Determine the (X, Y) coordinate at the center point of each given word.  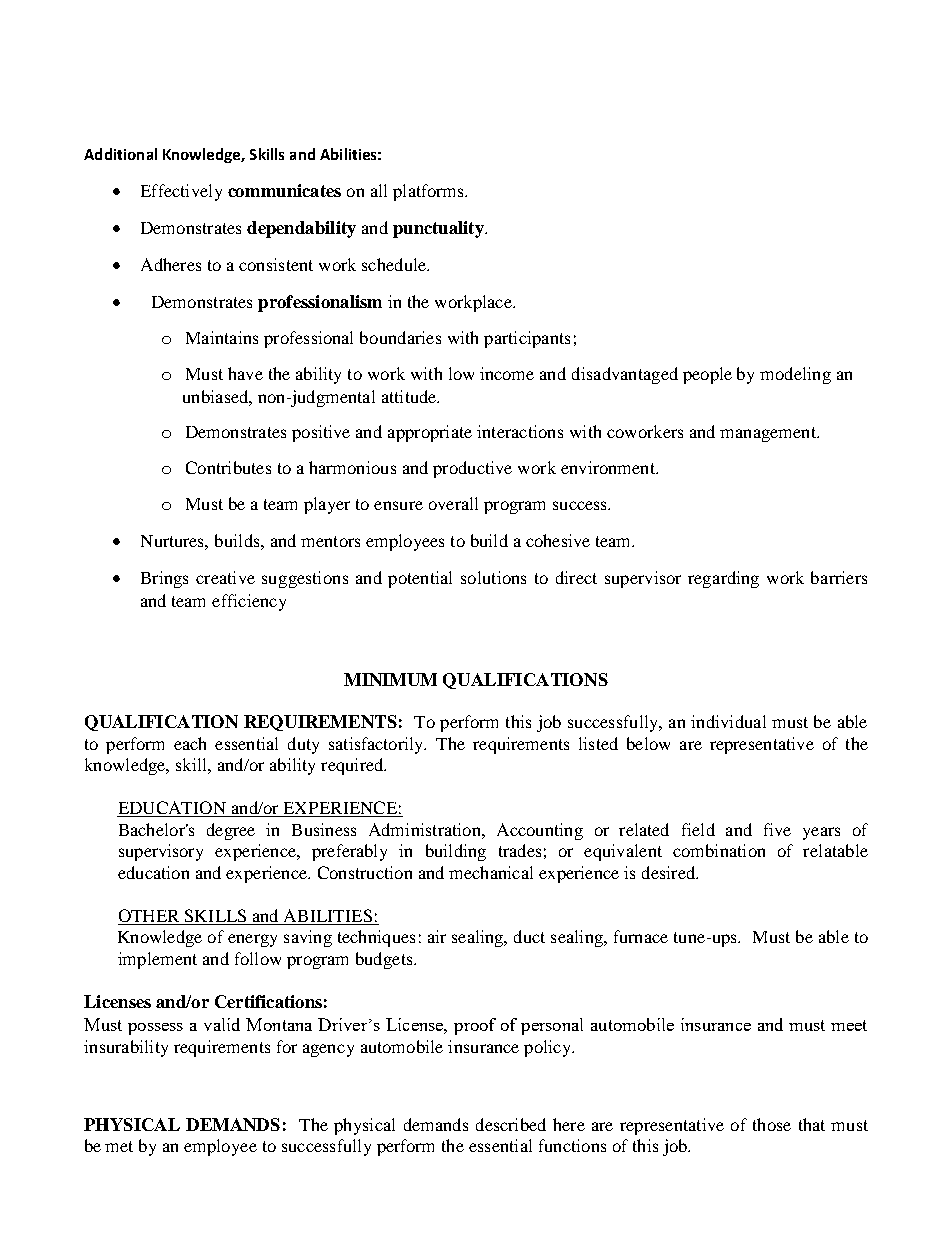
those (772, 1124)
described (511, 1124)
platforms (429, 192)
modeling (795, 375)
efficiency (249, 602)
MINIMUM (390, 679)
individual (728, 721)
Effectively (181, 192)
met (119, 1146)
